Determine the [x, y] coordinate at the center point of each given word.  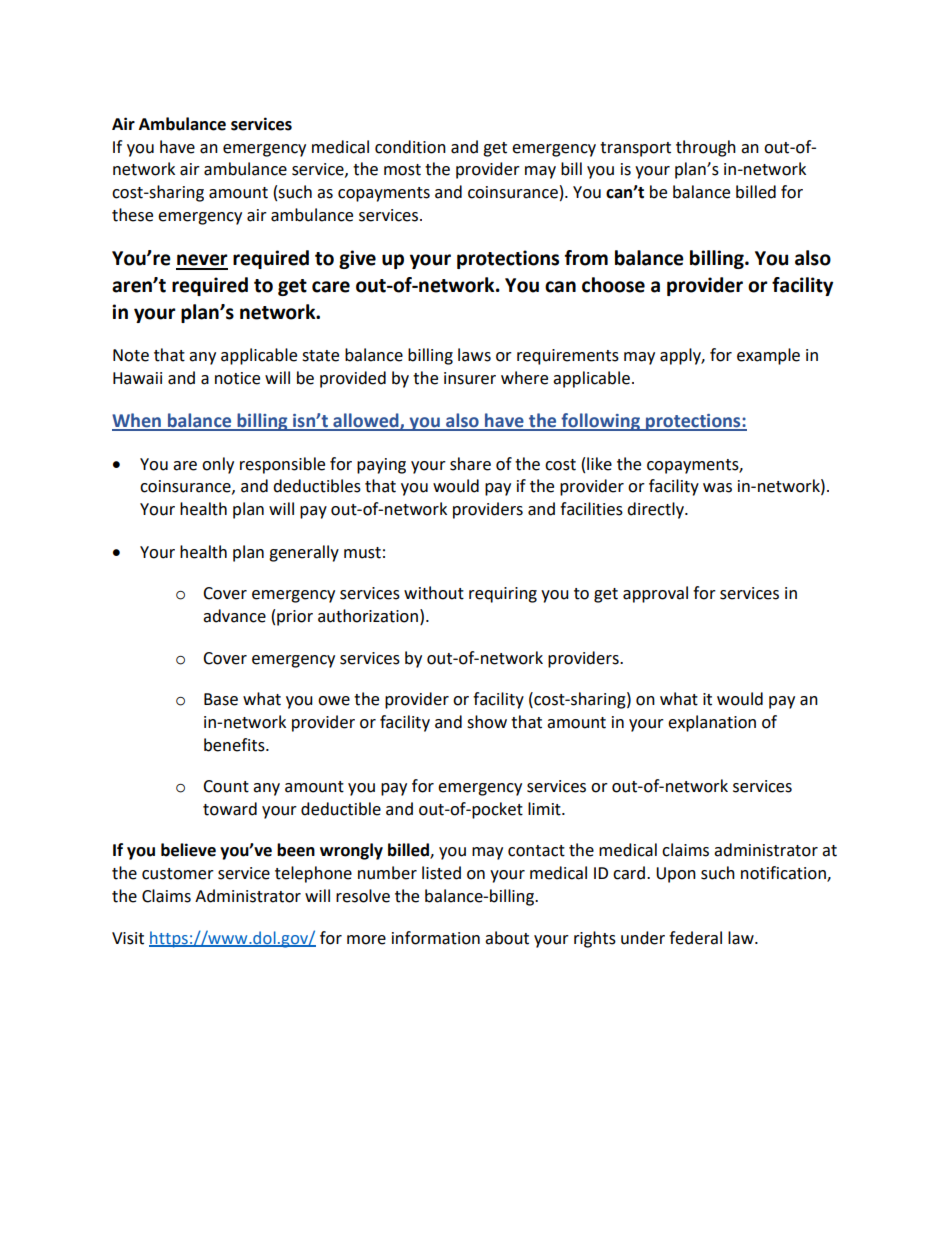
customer [178, 874]
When [137, 421]
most [402, 170]
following [600, 422]
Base [221, 699]
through [706, 148]
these [132, 215]
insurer [470, 378]
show [487, 722]
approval [655, 594]
